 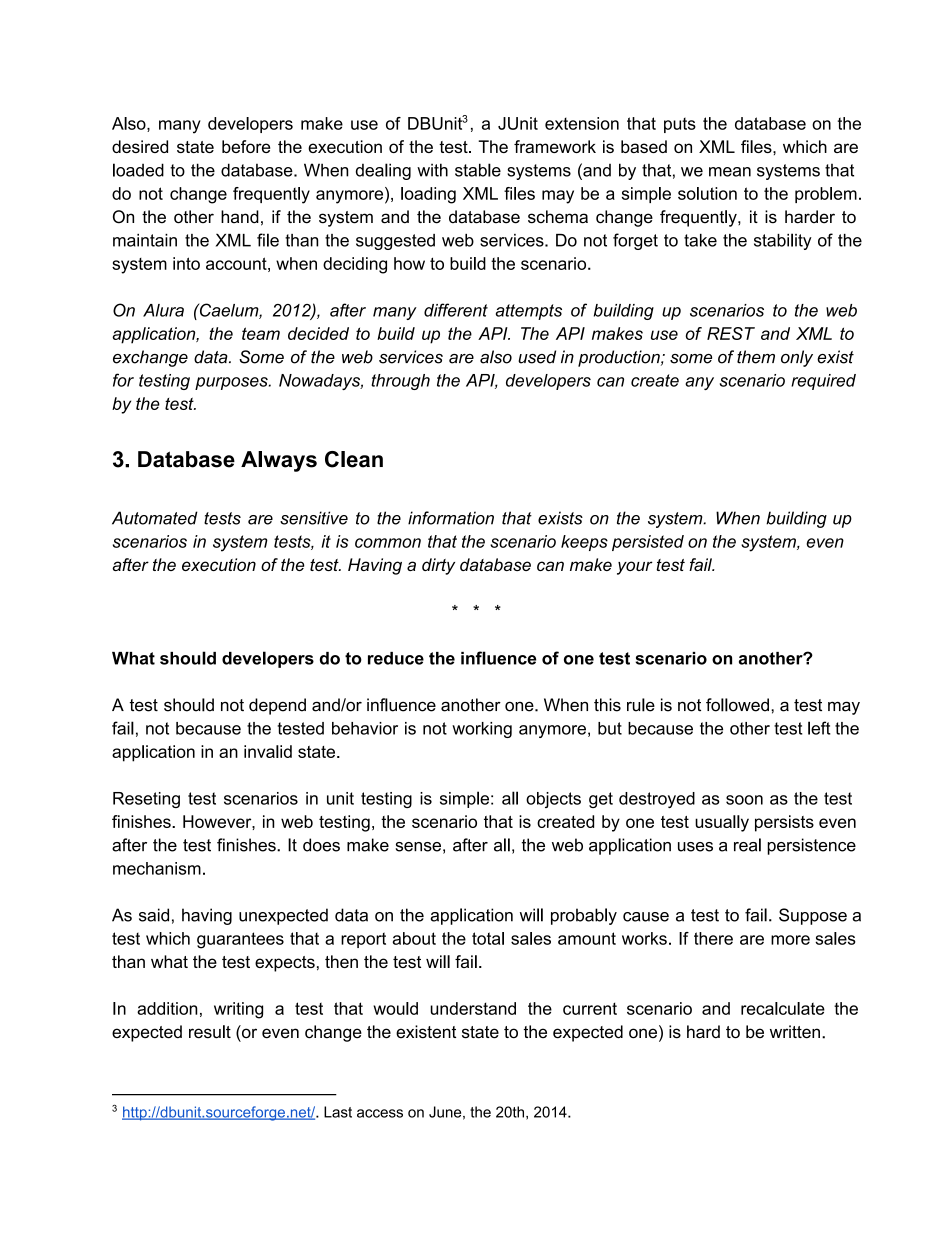 What do you see at coordinates (279, 461) in the screenshot?
I see `Always` at bounding box center [279, 461].
